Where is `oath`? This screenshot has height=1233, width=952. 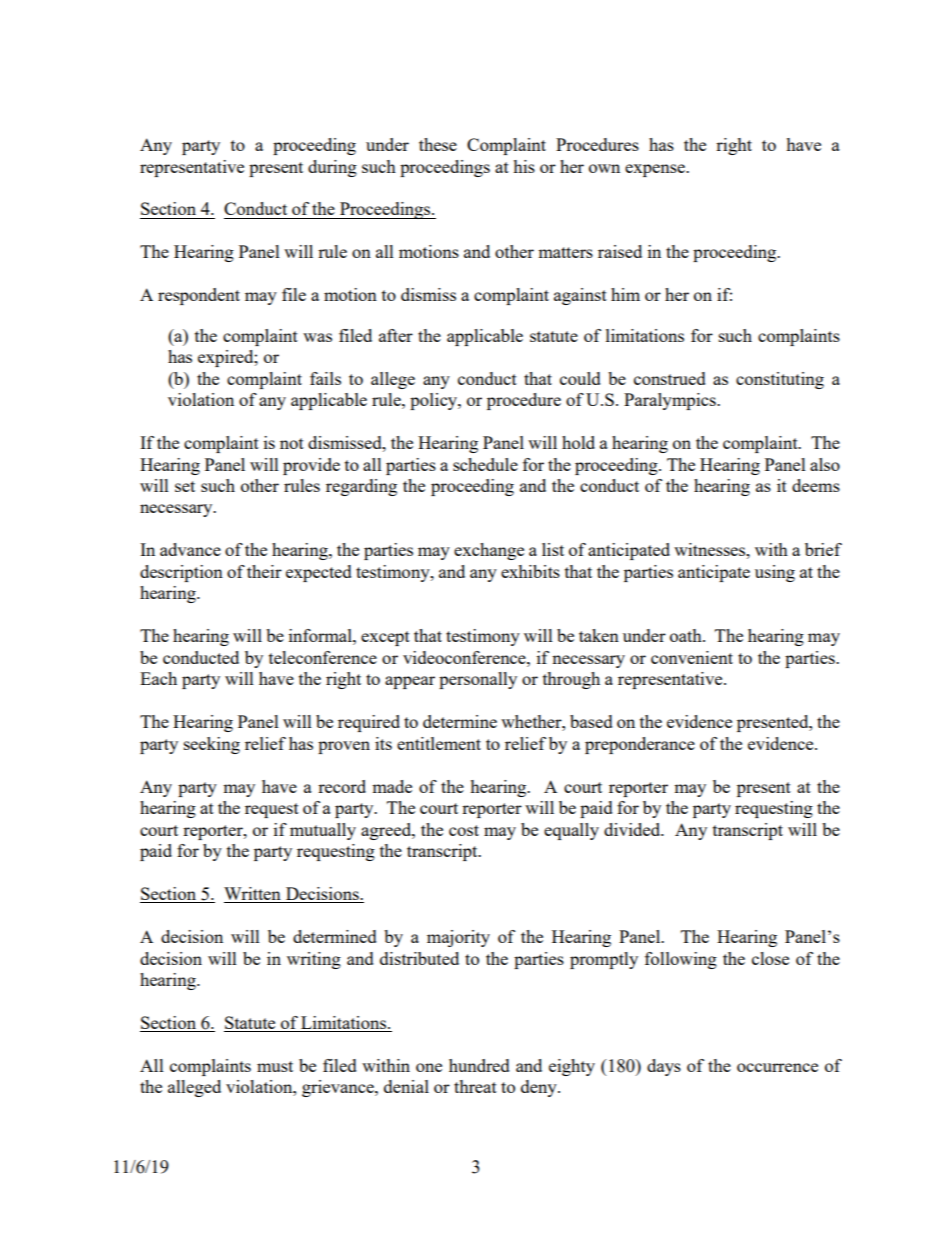 oath is located at coordinates (687, 635).
